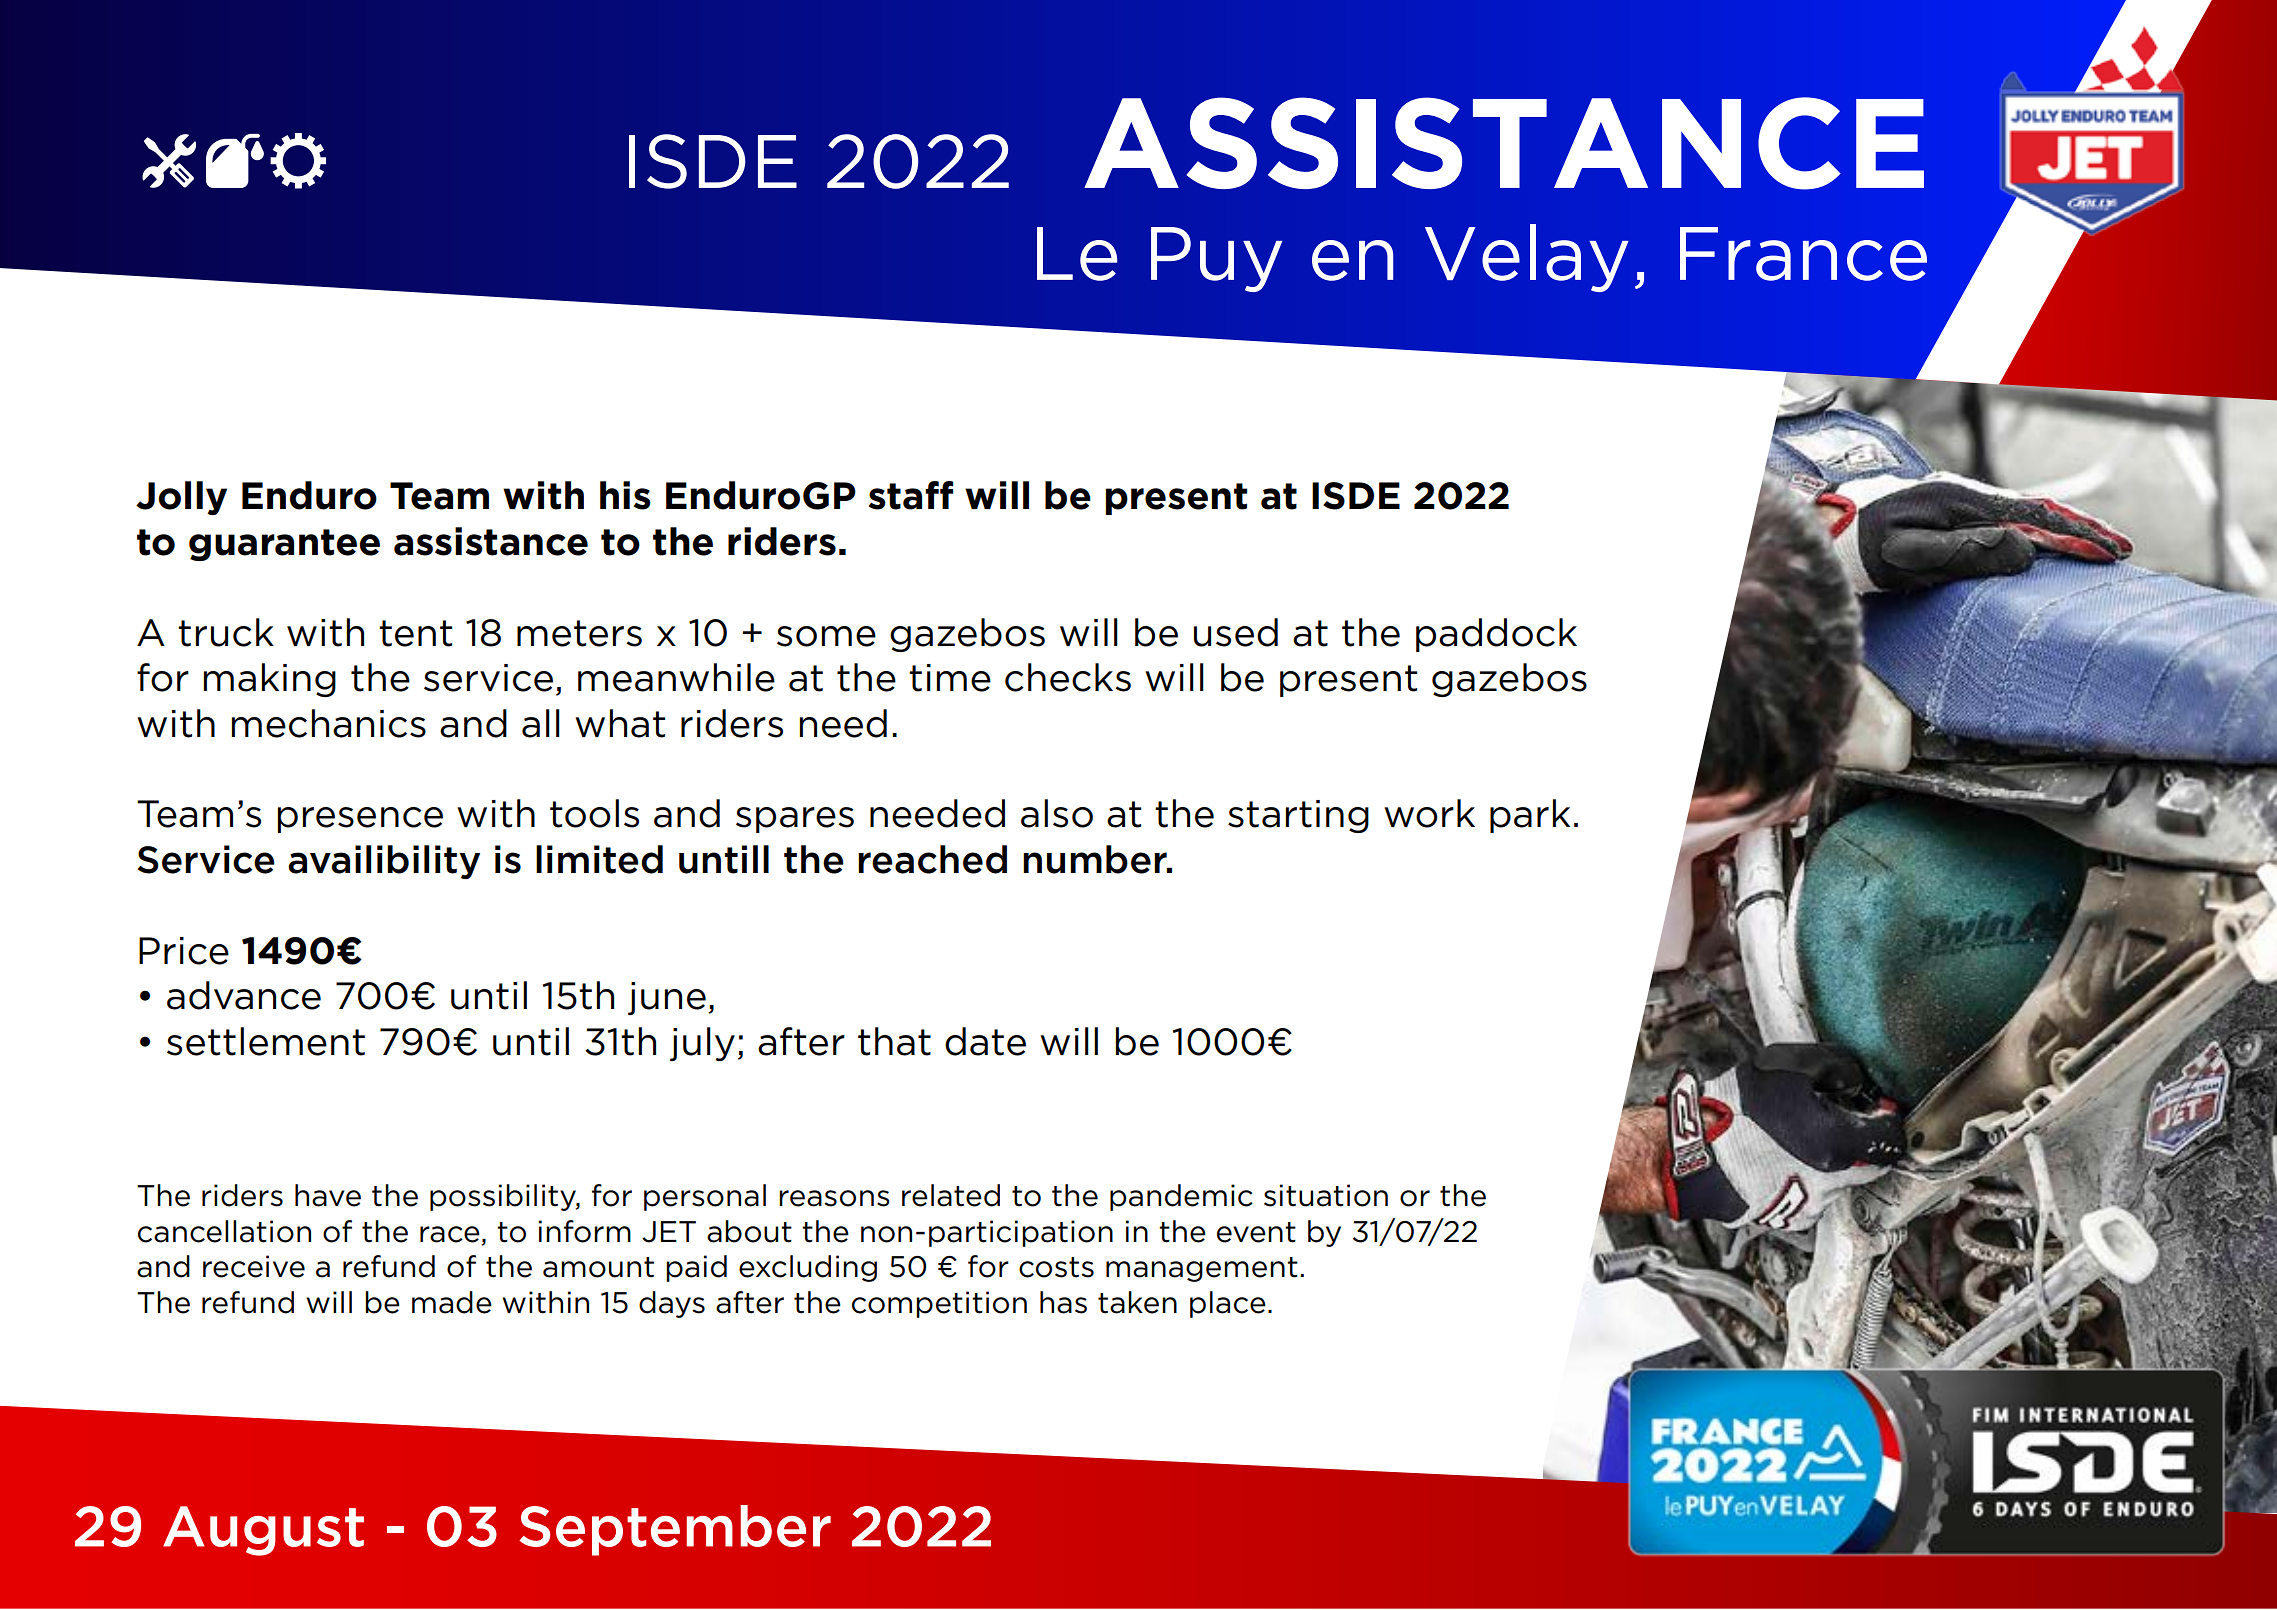  Describe the element at coordinates (263, 1531) in the screenshot. I see `August` at that location.
